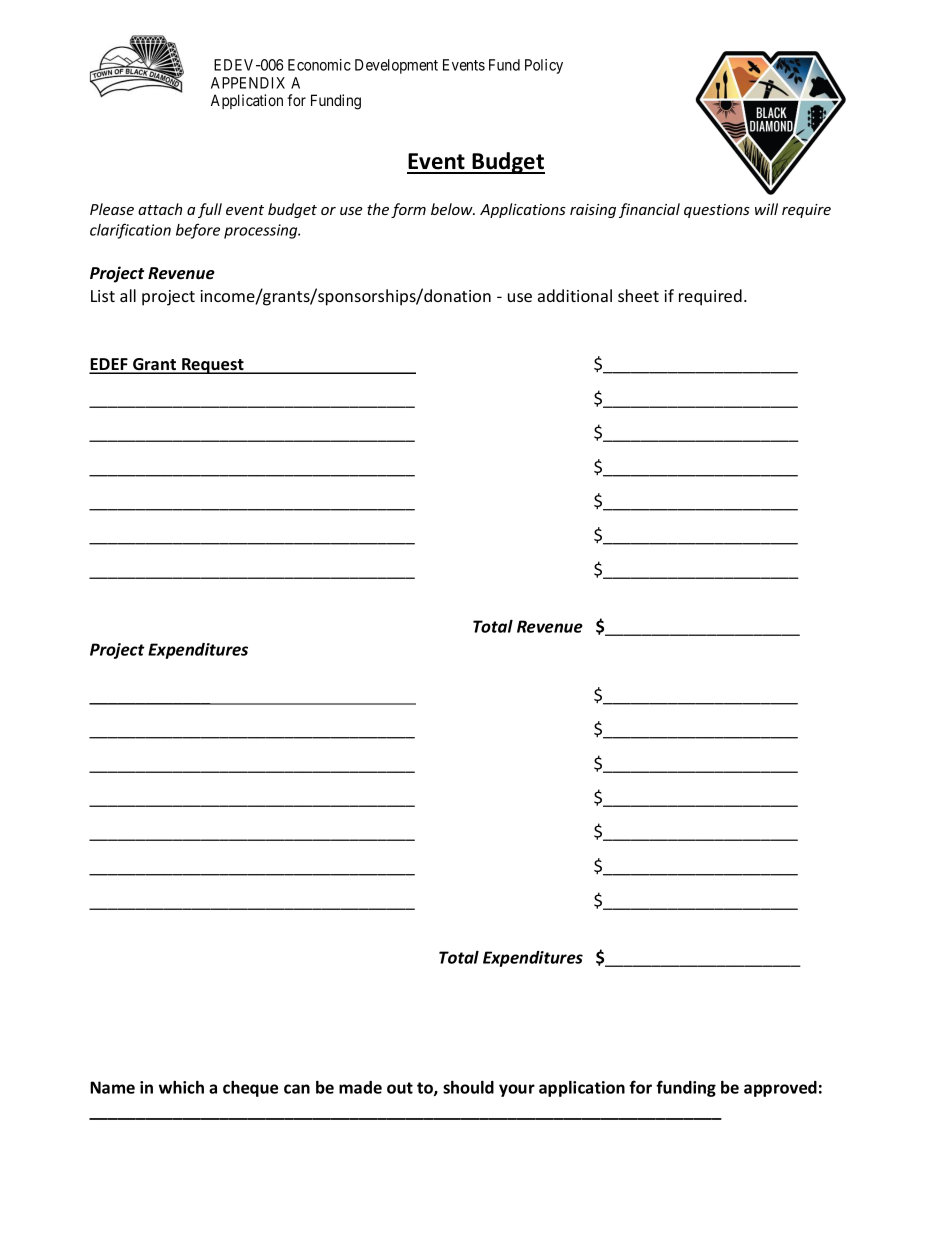  I want to click on Development, so click(396, 66).
